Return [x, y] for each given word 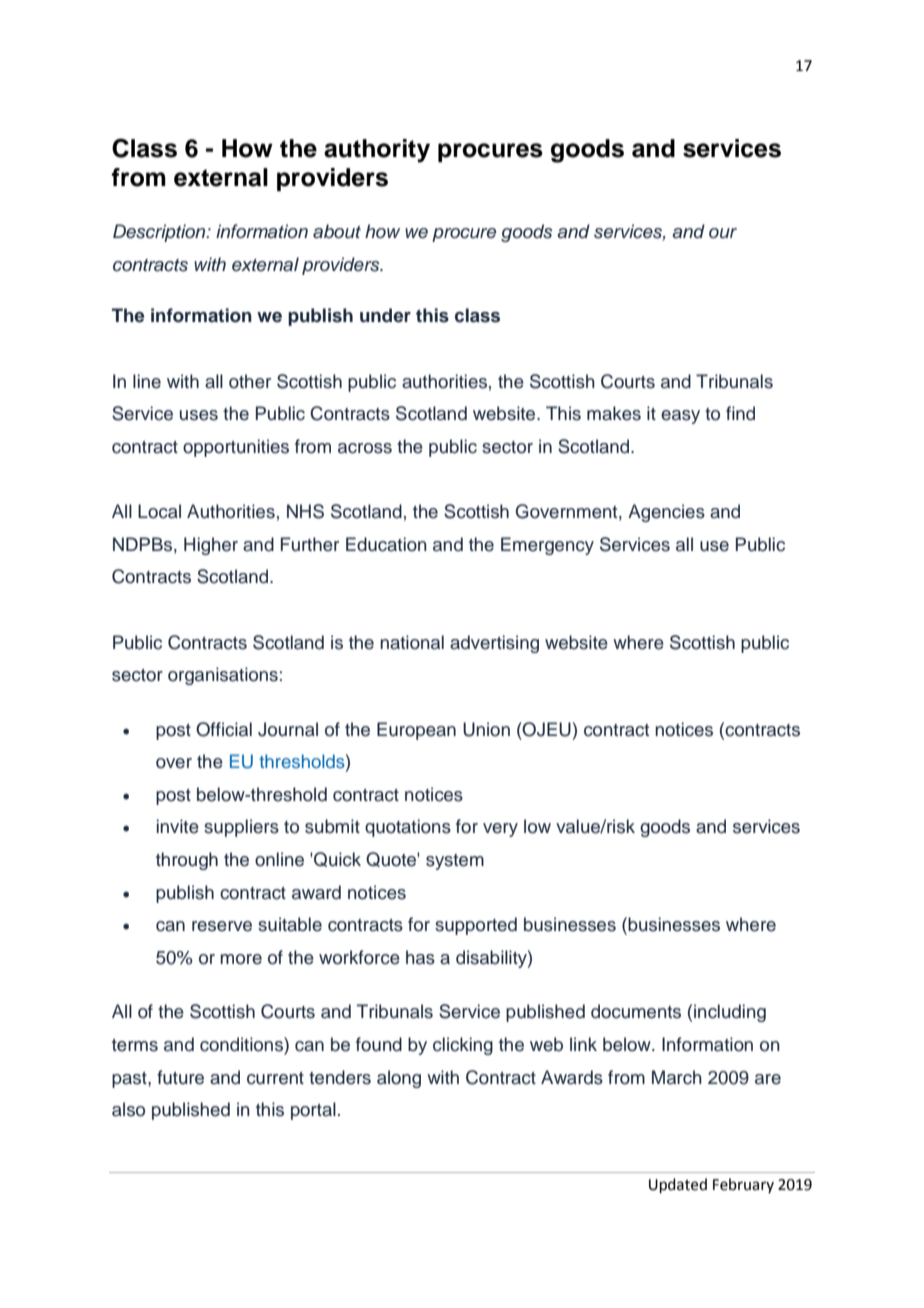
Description [160, 233]
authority [377, 151]
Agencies [666, 513]
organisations [223, 676]
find [740, 413]
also [128, 1109]
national [412, 642]
